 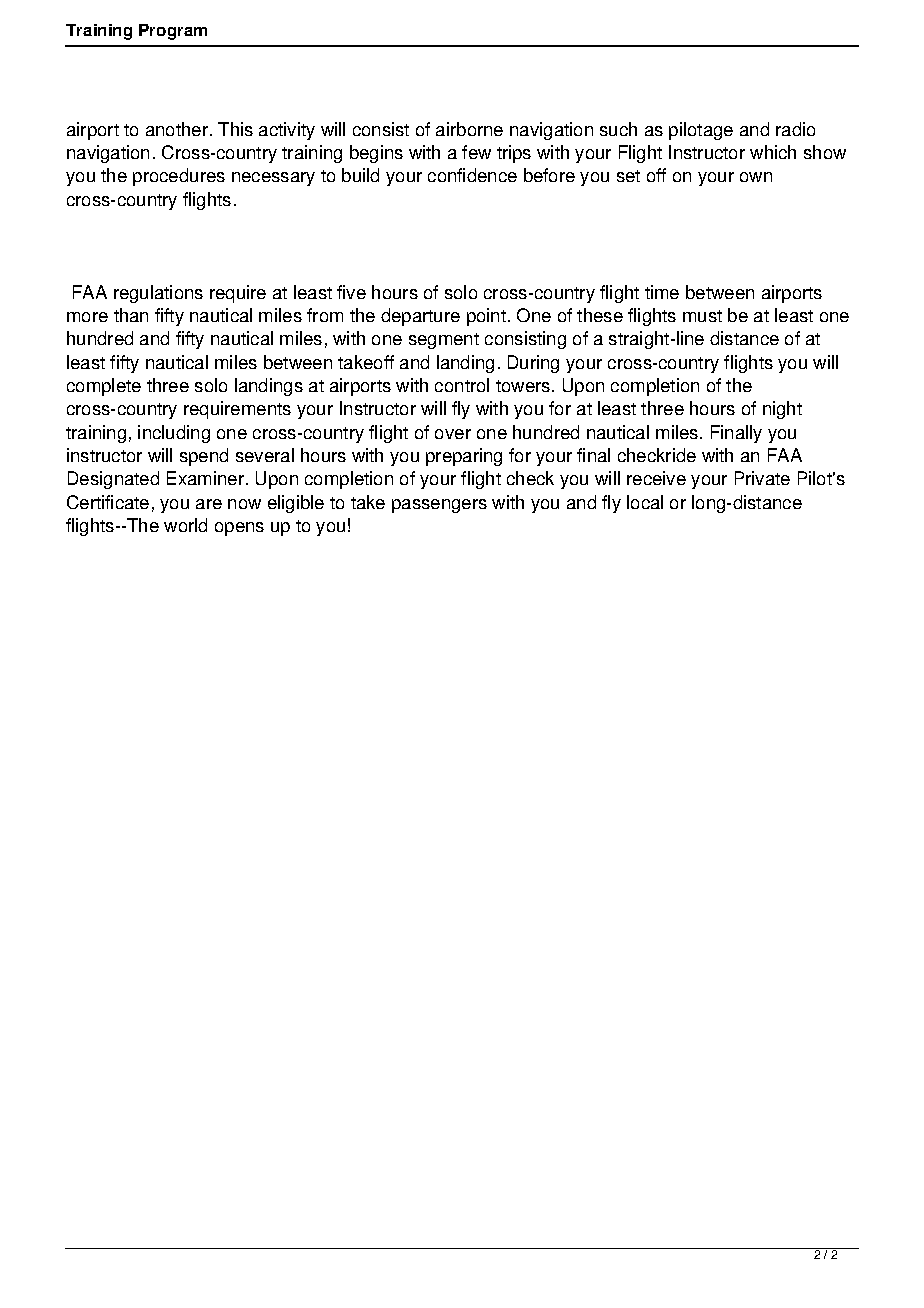 What do you see at coordinates (439, 506) in the document?
I see `passengers` at bounding box center [439, 506].
